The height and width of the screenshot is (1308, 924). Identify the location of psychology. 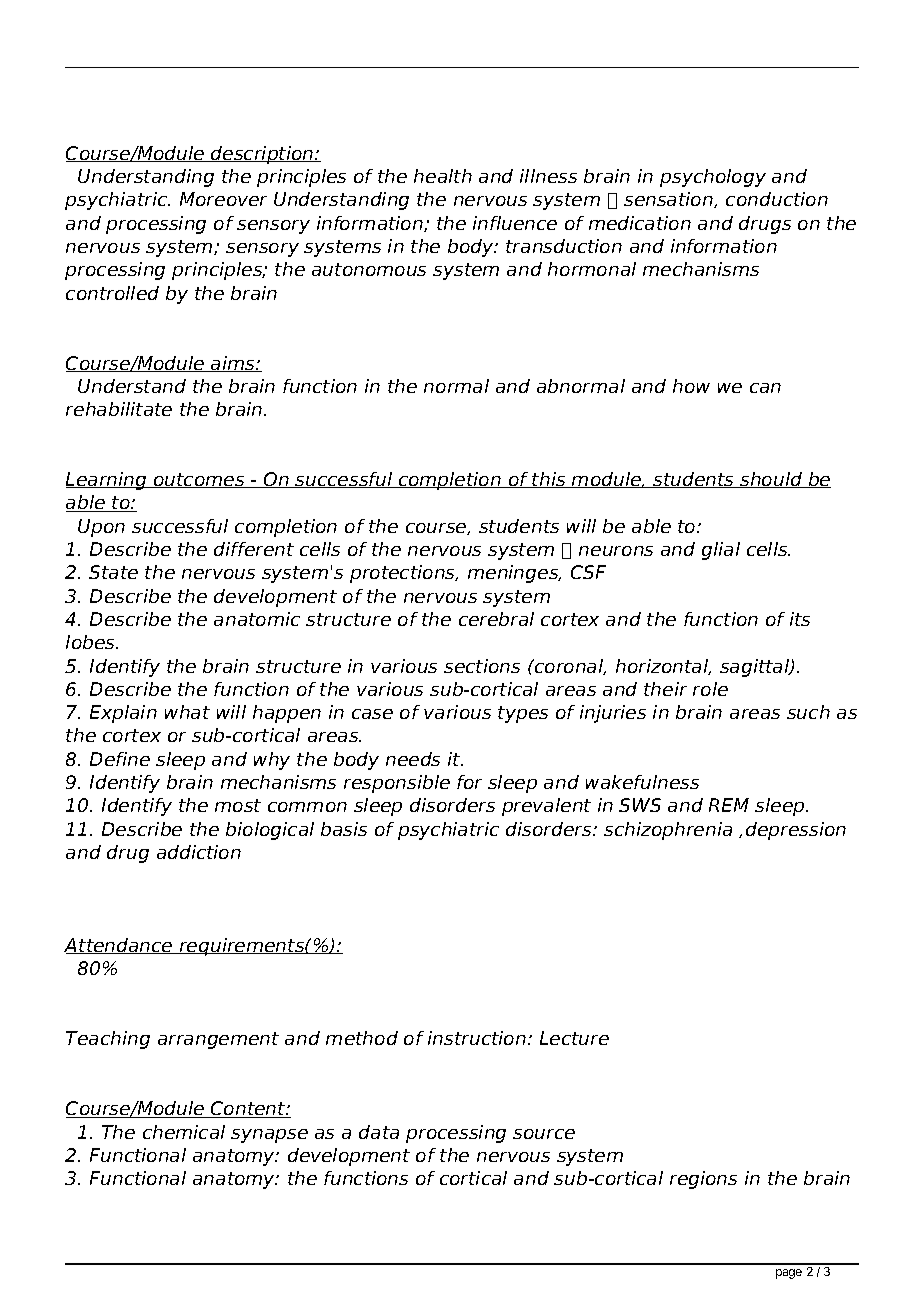
(713, 178).
